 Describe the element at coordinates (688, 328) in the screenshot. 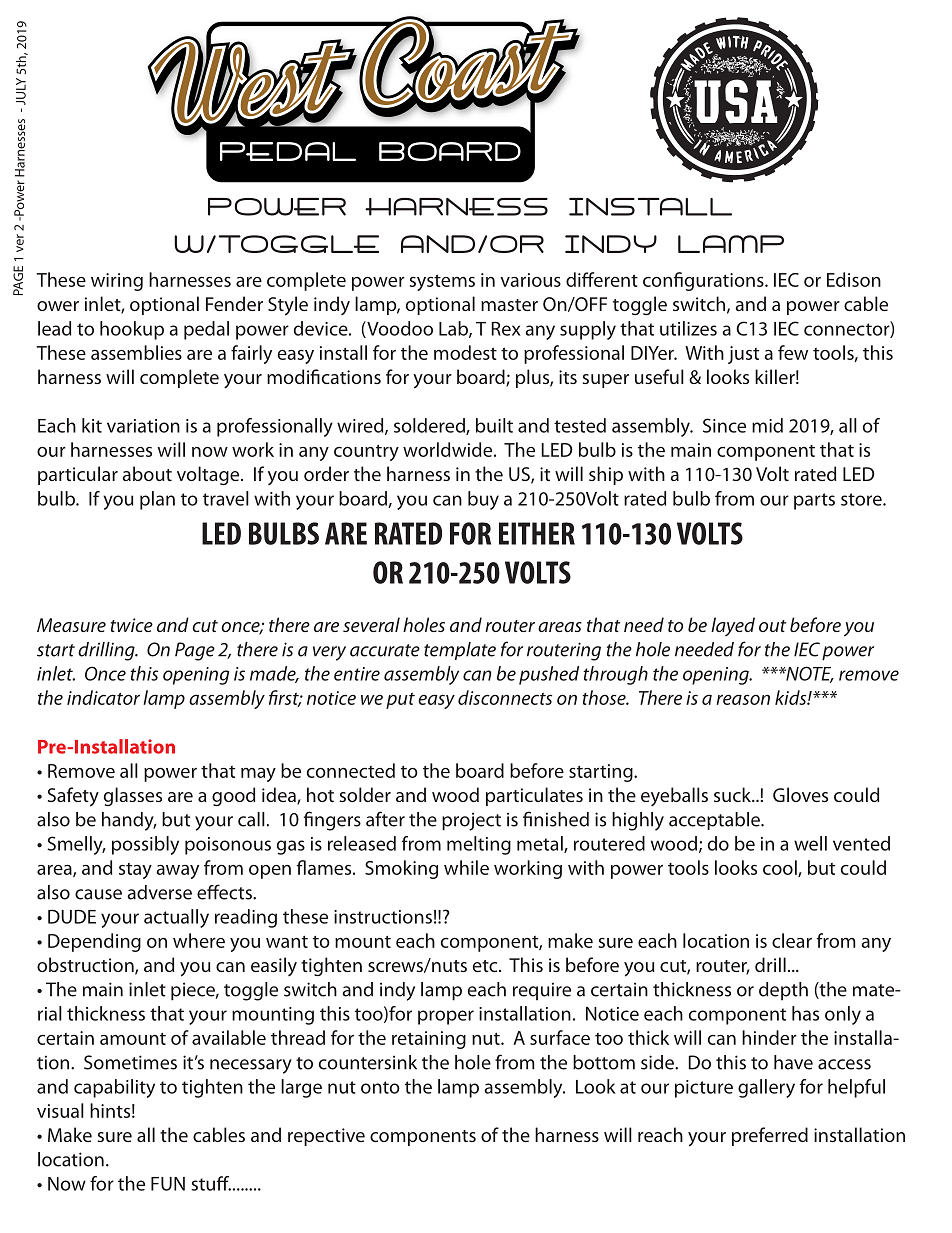

I see `utilizes` at that location.
